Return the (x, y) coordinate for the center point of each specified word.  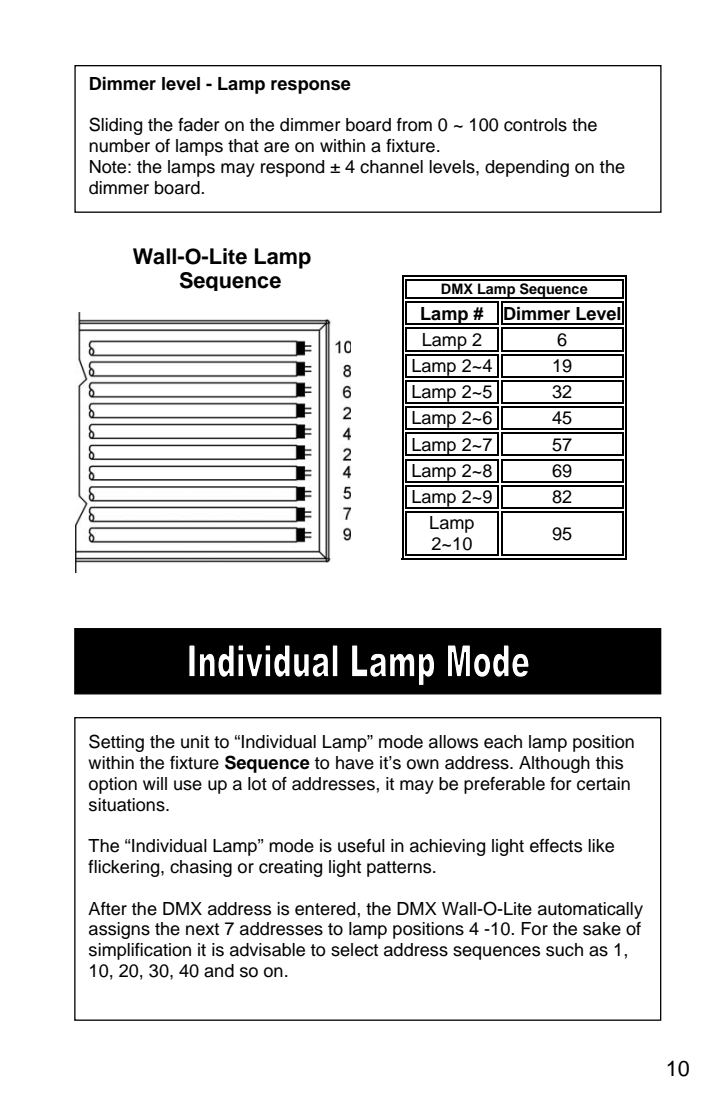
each (503, 742)
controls (535, 125)
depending (527, 168)
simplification (140, 951)
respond (292, 168)
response (311, 87)
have (355, 763)
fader (199, 125)
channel (391, 167)
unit (195, 742)
